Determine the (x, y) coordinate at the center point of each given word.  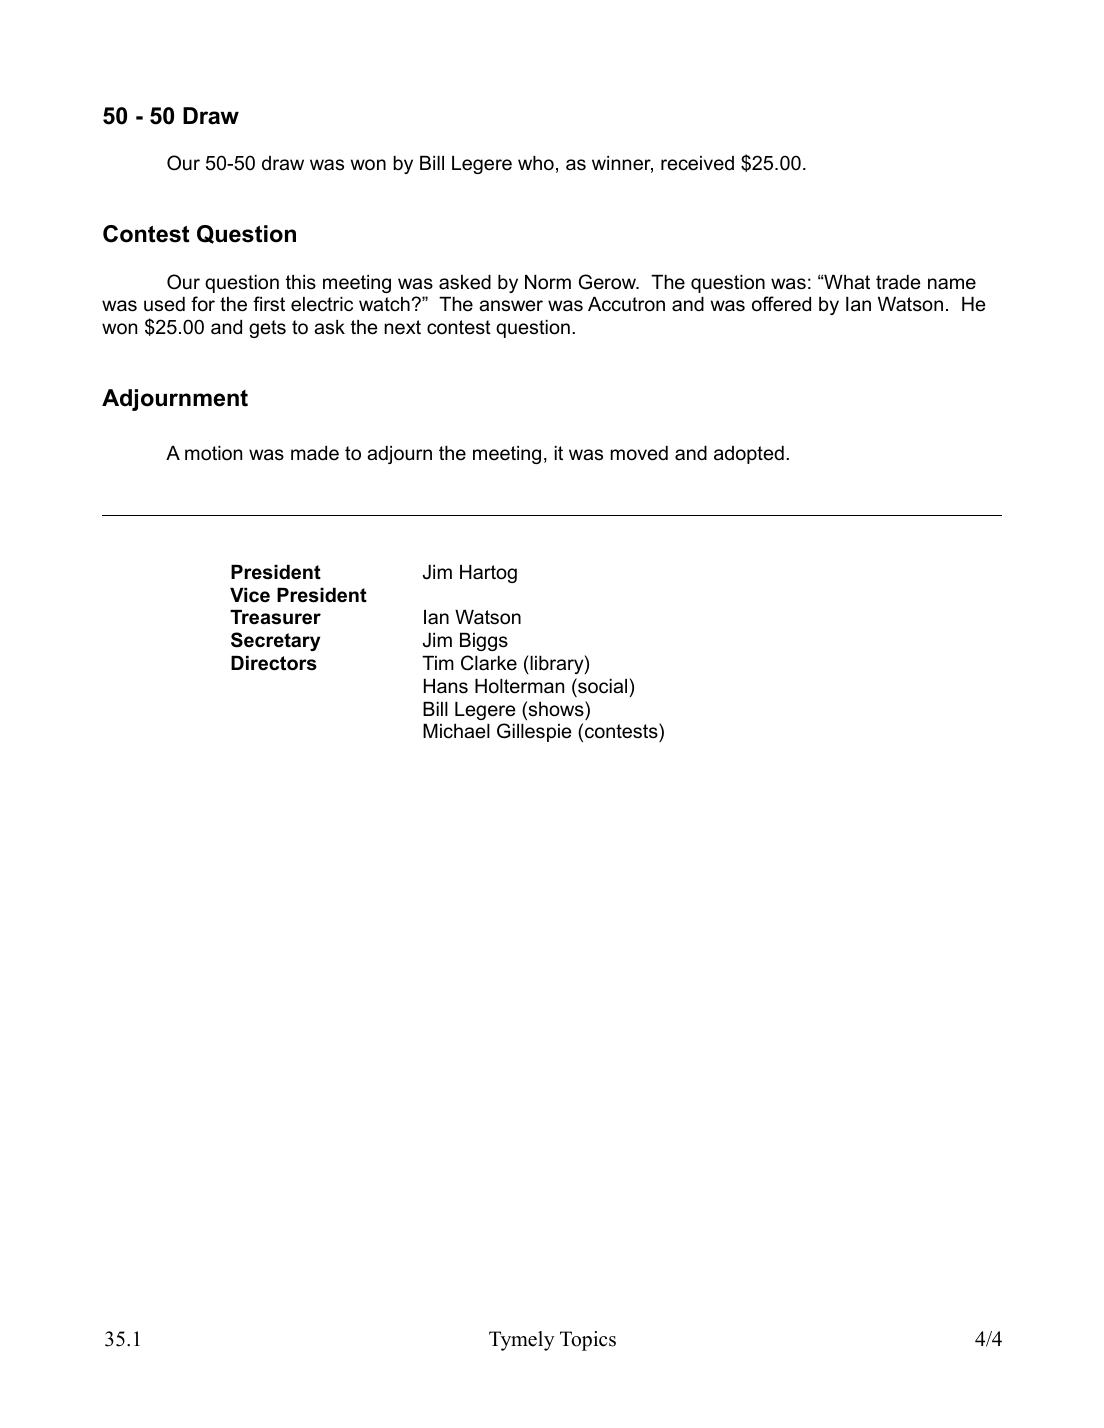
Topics (588, 1341)
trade (898, 282)
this (301, 282)
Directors (274, 663)
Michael (456, 731)
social (601, 686)
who (536, 163)
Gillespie (534, 732)
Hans (446, 686)
